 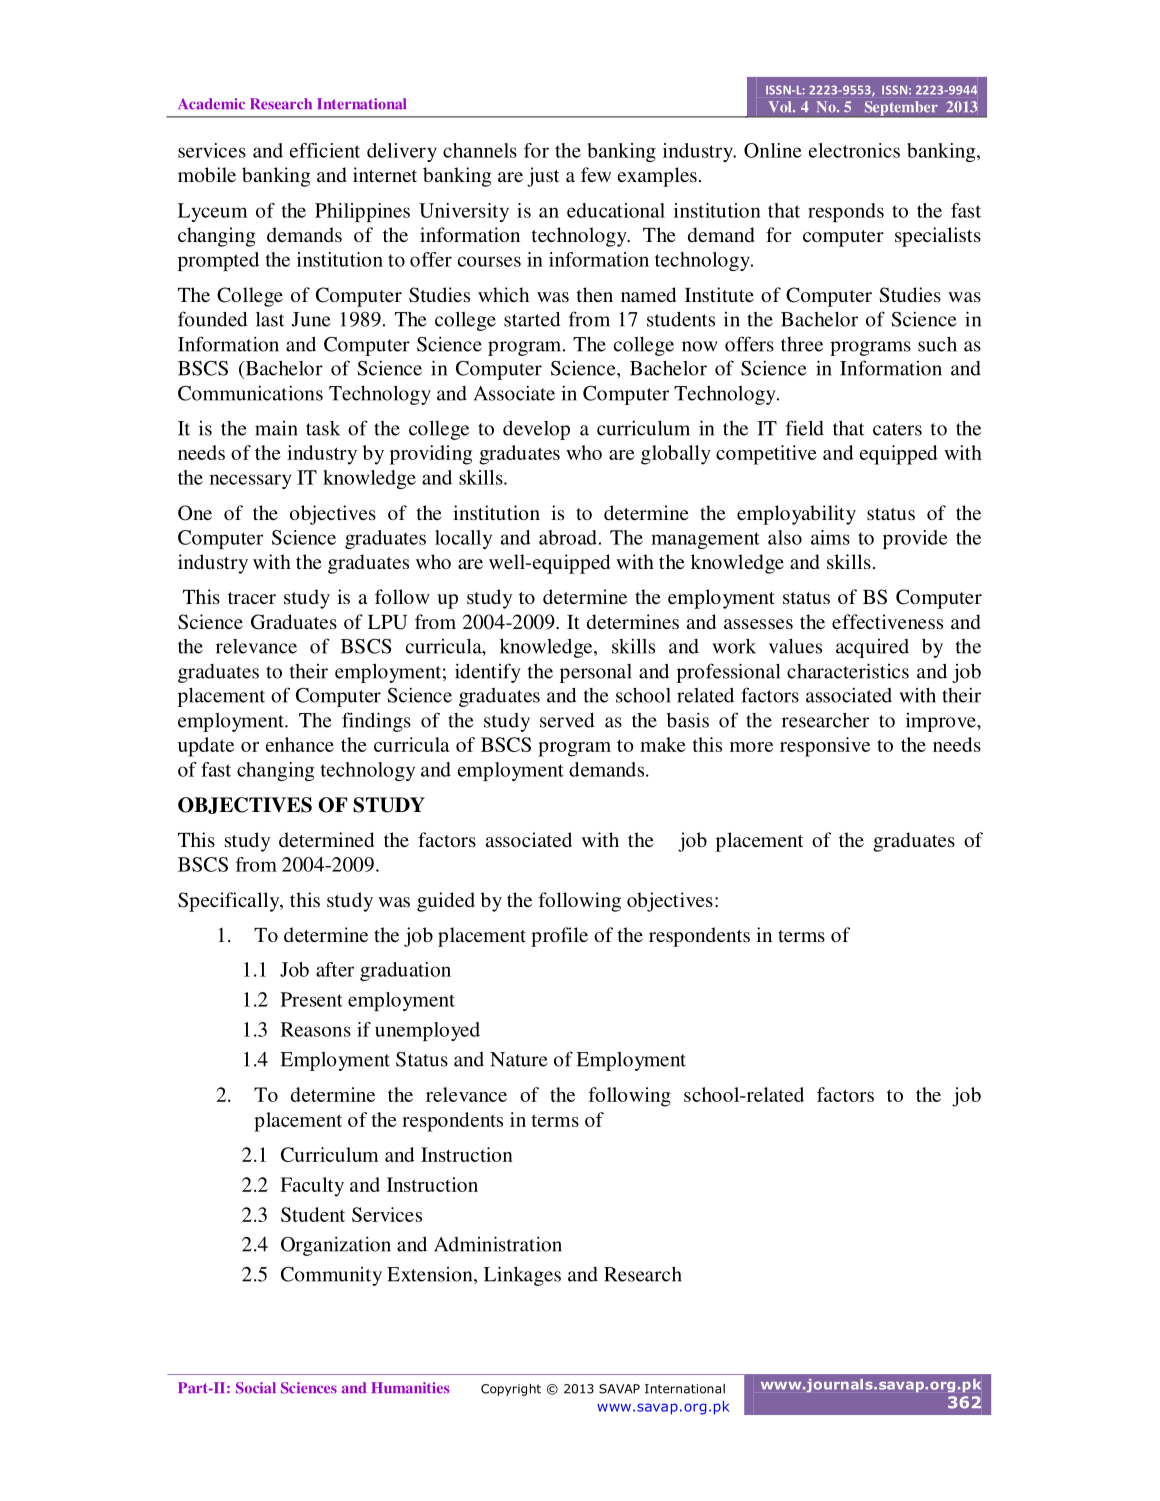 What do you see at coordinates (567, 720) in the document?
I see `served` at bounding box center [567, 720].
